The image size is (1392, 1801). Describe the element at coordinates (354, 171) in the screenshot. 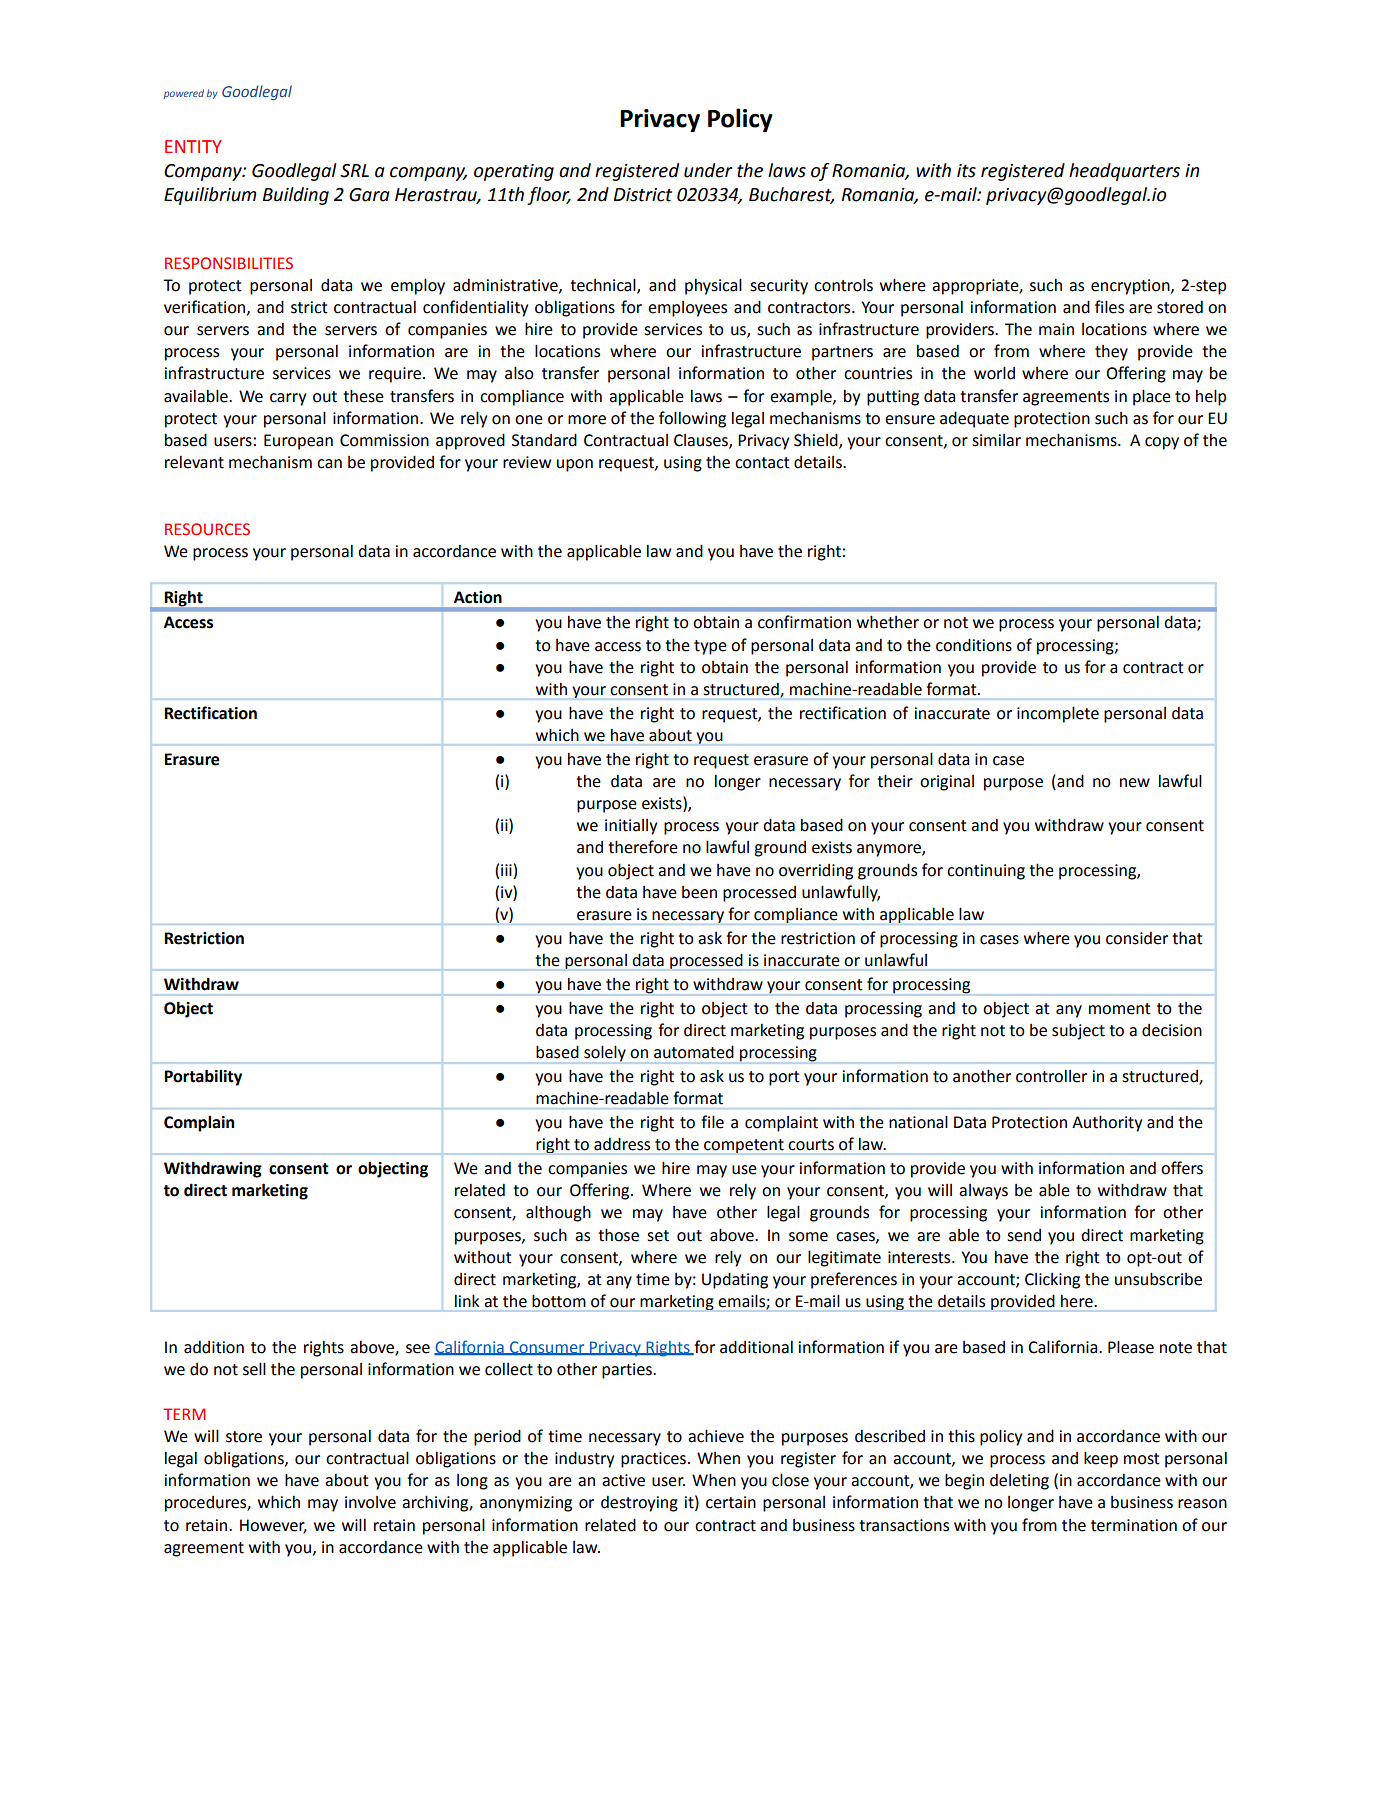

I see `SRL` at that location.
